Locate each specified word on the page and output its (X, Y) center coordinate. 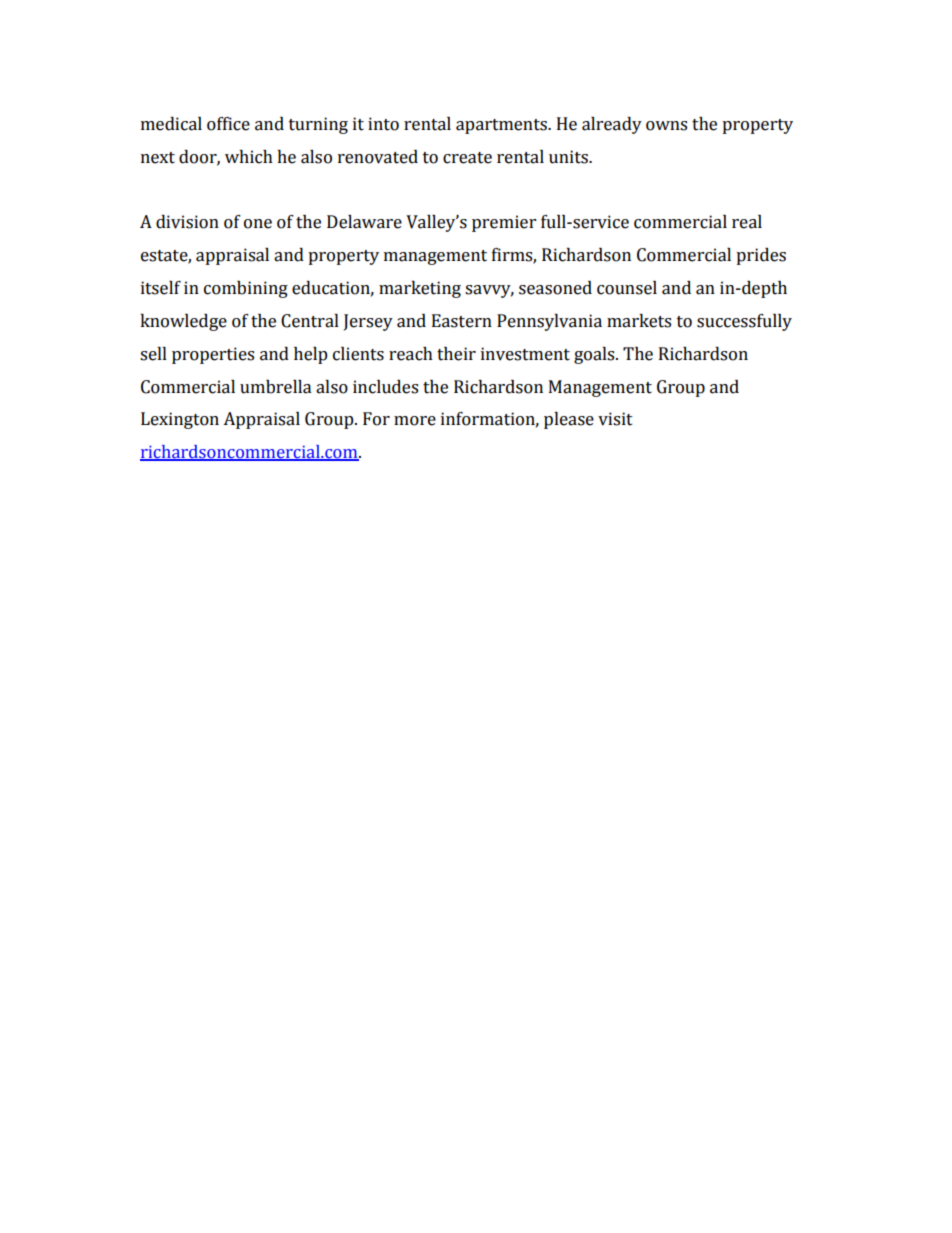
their (456, 354)
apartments (502, 126)
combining (246, 289)
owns (666, 126)
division (187, 222)
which (249, 157)
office (228, 124)
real (747, 222)
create (467, 158)
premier (504, 223)
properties (213, 355)
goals (595, 355)
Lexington (180, 420)
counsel (627, 288)
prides (761, 256)
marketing (420, 289)
